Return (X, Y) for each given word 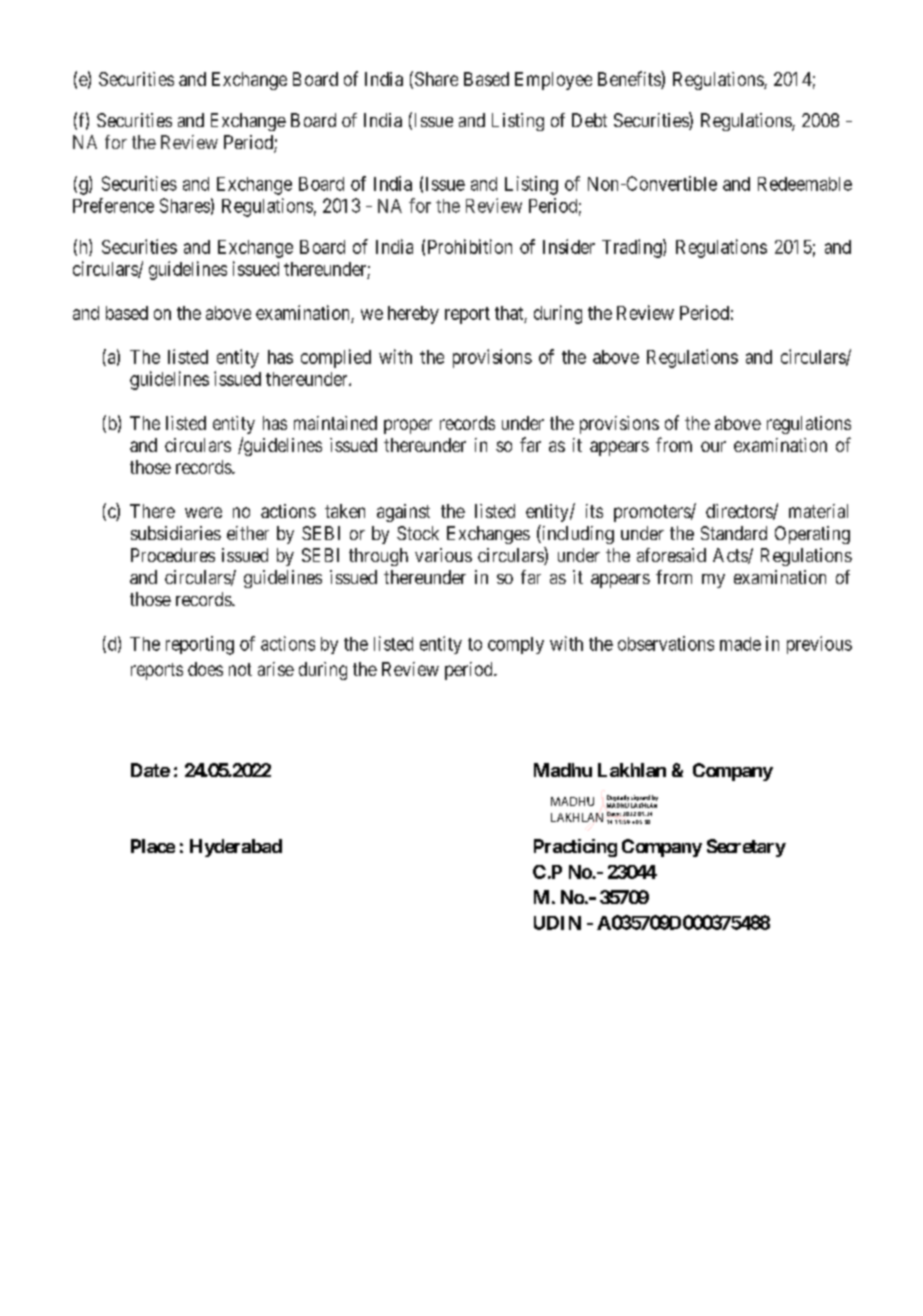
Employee (553, 81)
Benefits (630, 80)
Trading (633, 248)
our (713, 446)
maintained (335, 423)
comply (516, 645)
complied (336, 358)
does (205, 669)
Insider (569, 246)
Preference (113, 205)
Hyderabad (236, 848)
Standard (734, 533)
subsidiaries (176, 533)
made (740, 644)
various (443, 555)
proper (408, 426)
